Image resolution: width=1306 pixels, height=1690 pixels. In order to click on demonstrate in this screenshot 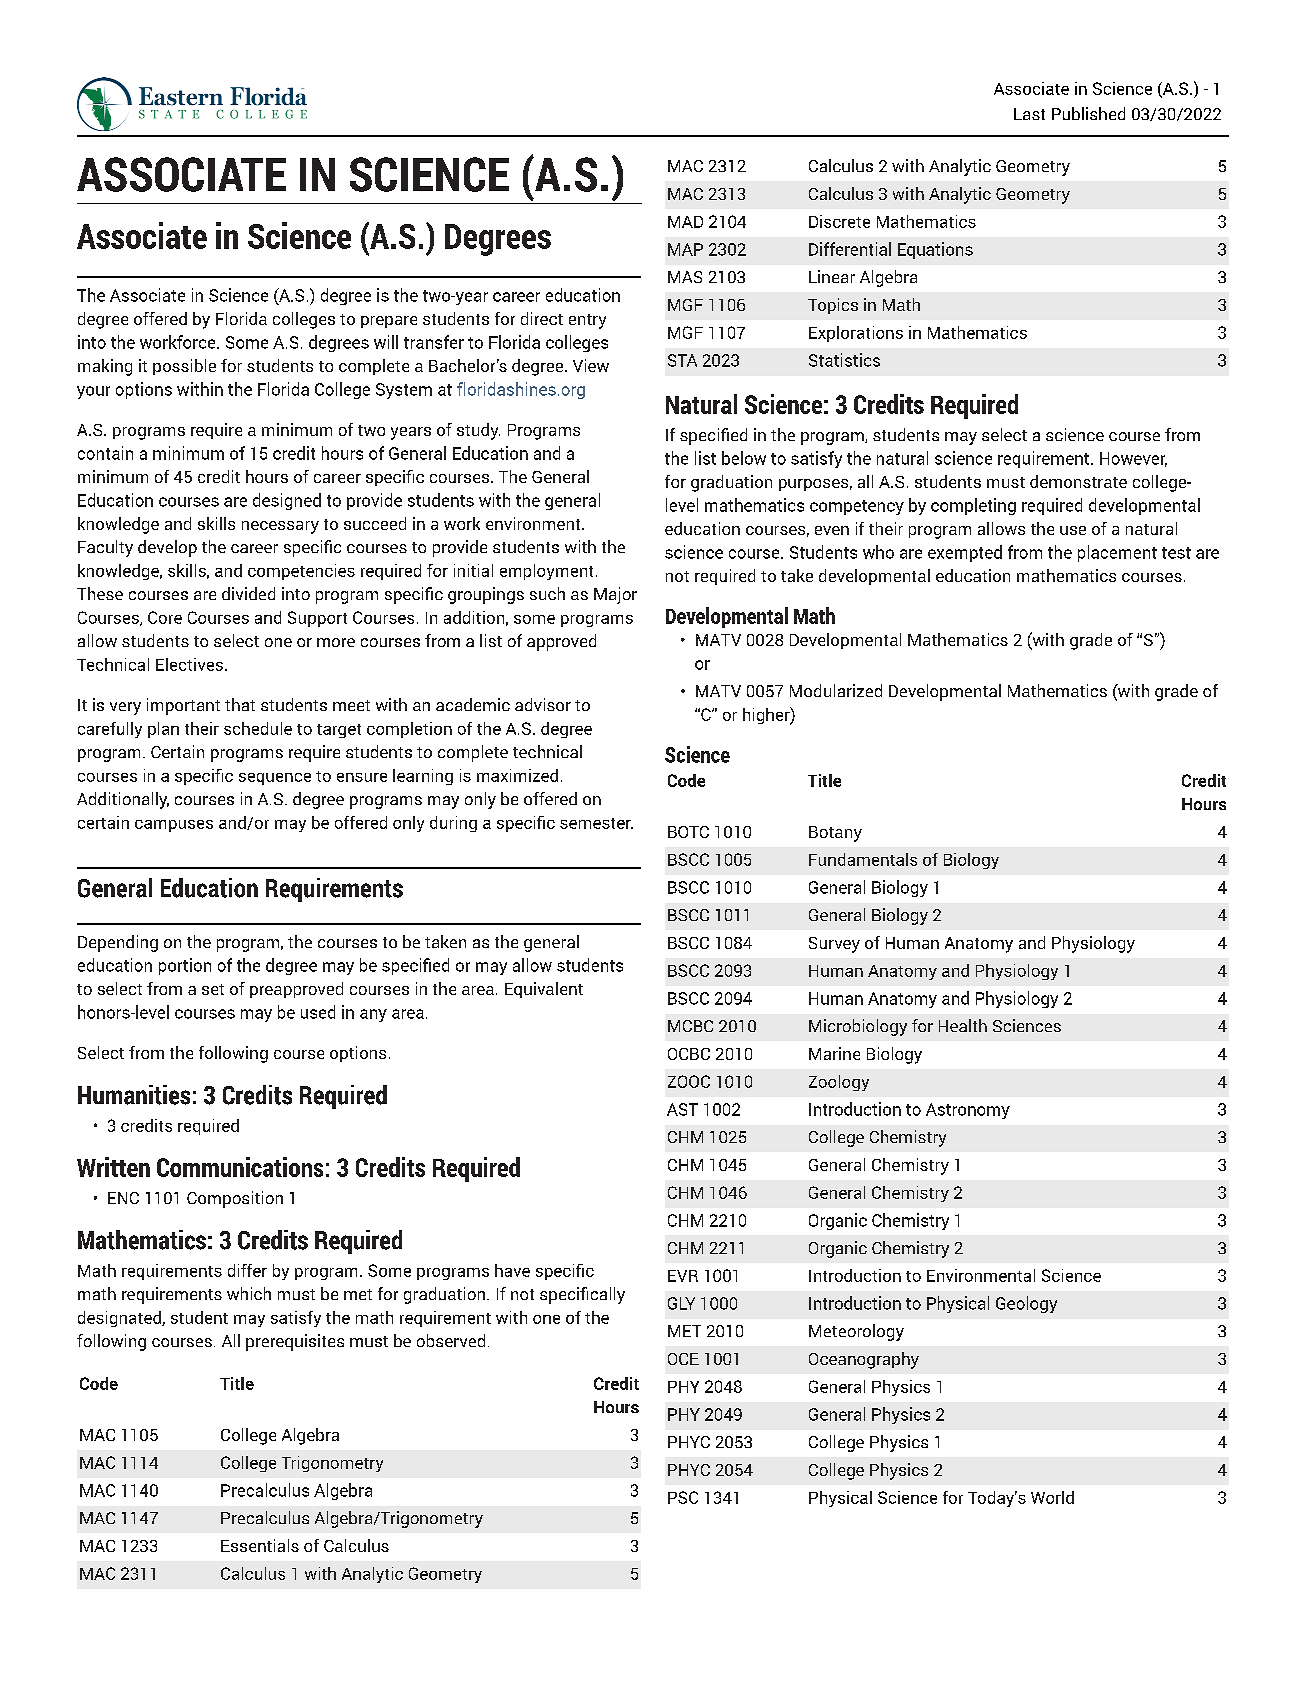, I will do `click(1078, 481)`.
